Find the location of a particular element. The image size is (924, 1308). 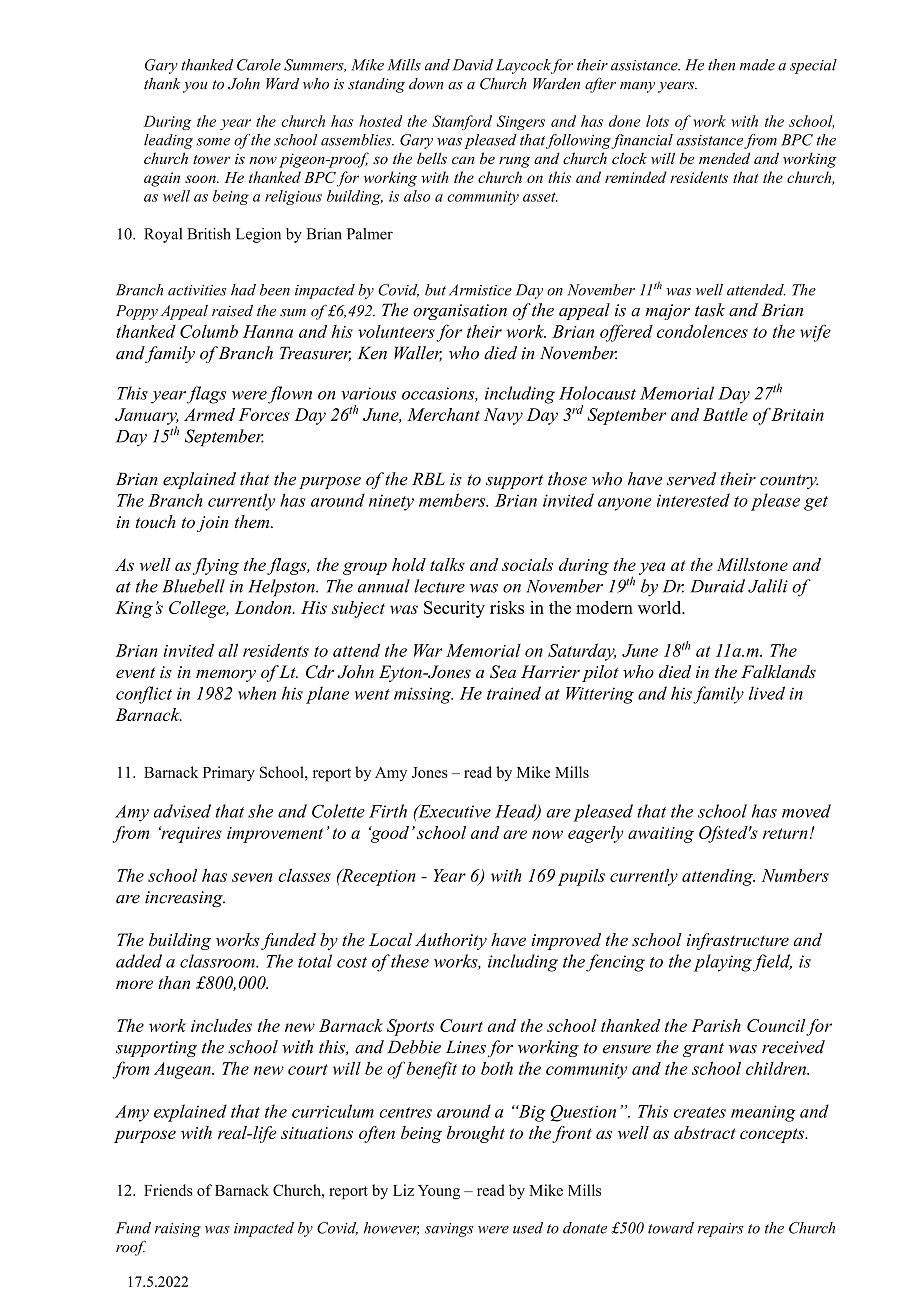

Friends is located at coordinates (168, 1190).
